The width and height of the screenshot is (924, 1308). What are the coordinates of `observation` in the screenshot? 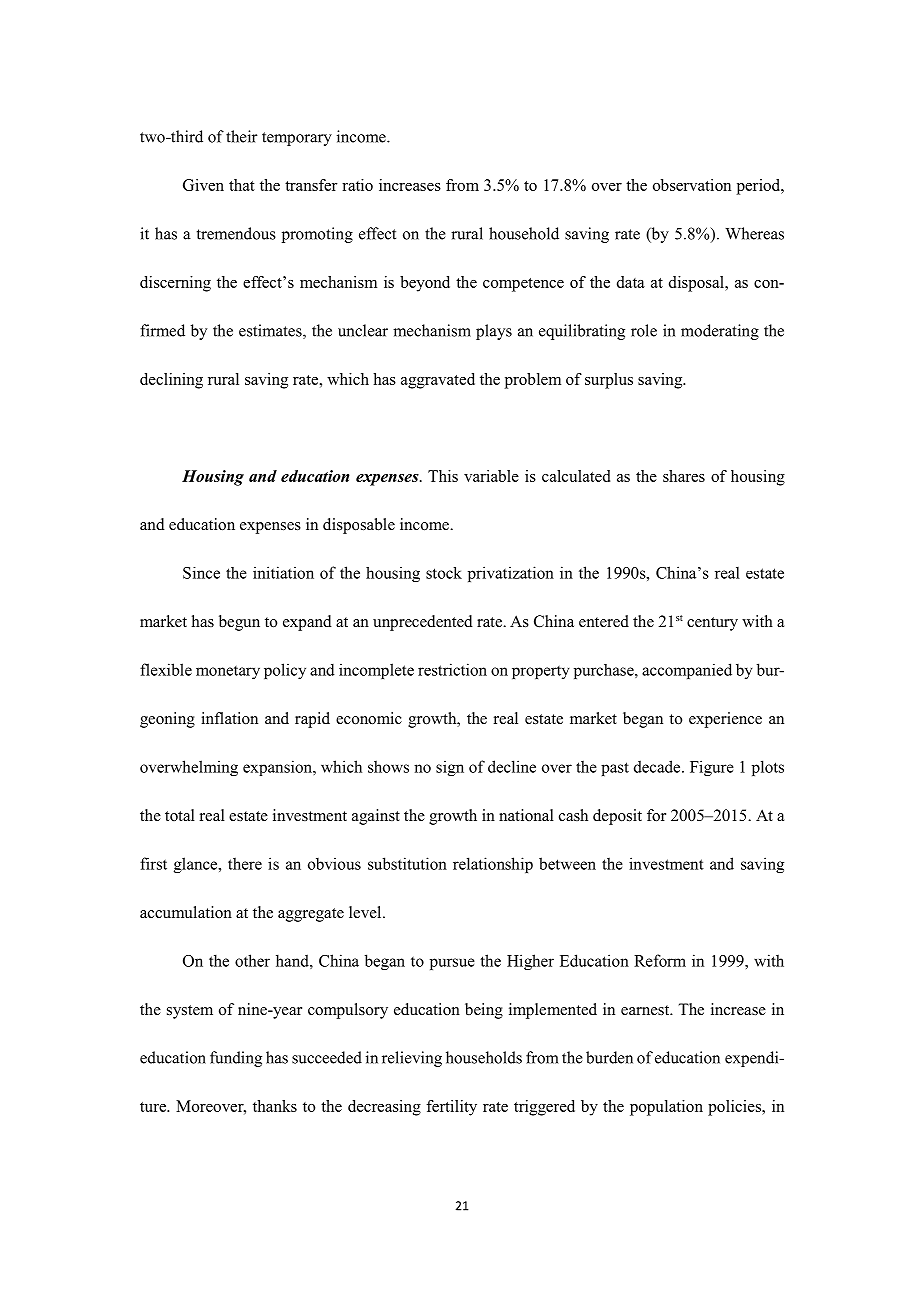 It's located at (692, 185).
